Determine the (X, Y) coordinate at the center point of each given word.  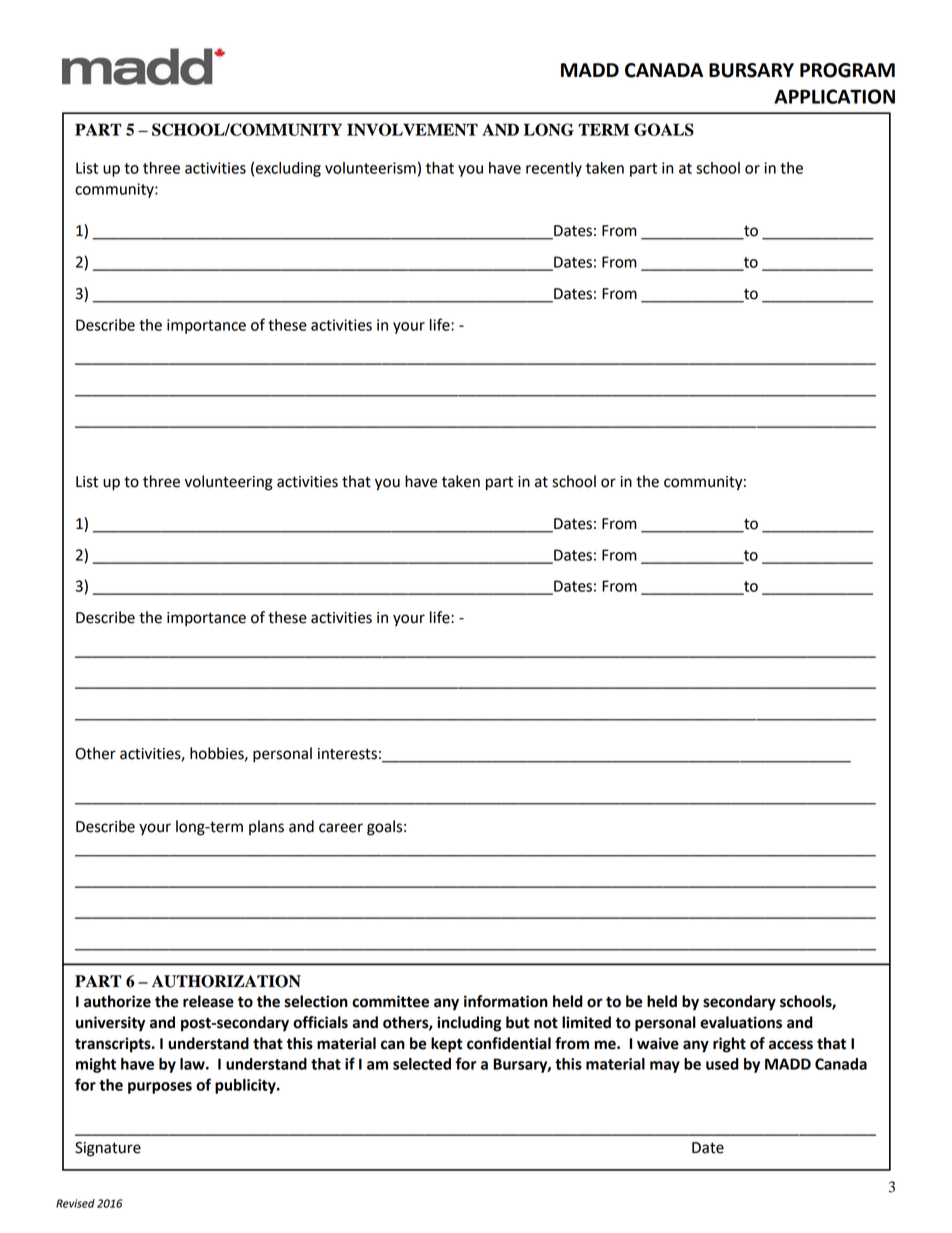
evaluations (741, 1022)
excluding (288, 169)
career (341, 828)
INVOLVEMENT (412, 129)
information (506, 1001)
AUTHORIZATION (226, 981)
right (729, 1045)
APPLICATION (834, 96)
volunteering (229, 483)
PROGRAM (847, 70)
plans (266, 827)
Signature (108, 1149)
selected (422, 1064)
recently (554, 169)
